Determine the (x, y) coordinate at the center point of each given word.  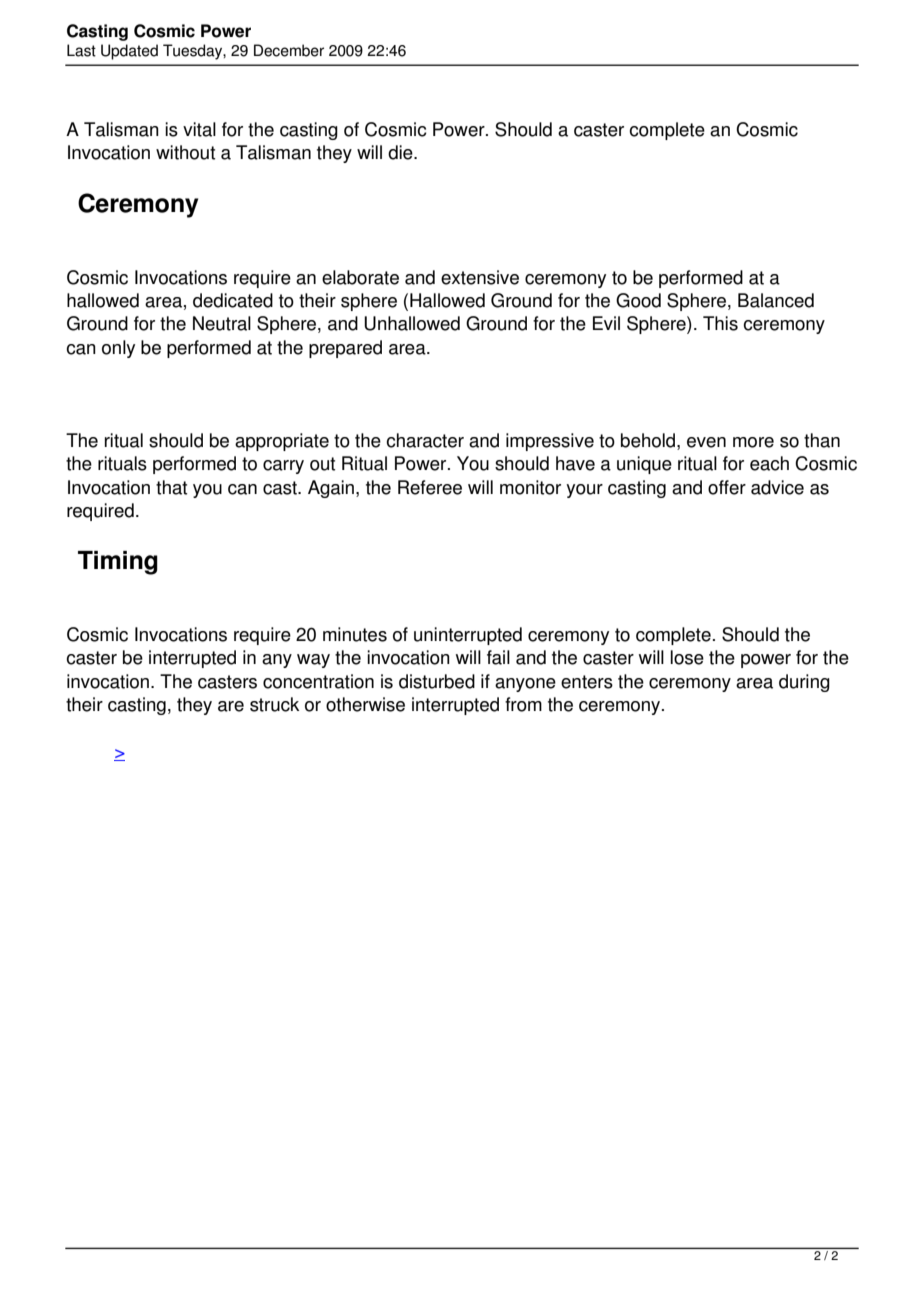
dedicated (233, 300)
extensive (480, 277)
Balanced (776, 300)
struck (274, 704)
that (171, 487)
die (401, 152)
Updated (129, 52)
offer (727, 487)
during (804, 683)
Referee (430, 487)
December (289, 50)
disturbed (437, 681)
